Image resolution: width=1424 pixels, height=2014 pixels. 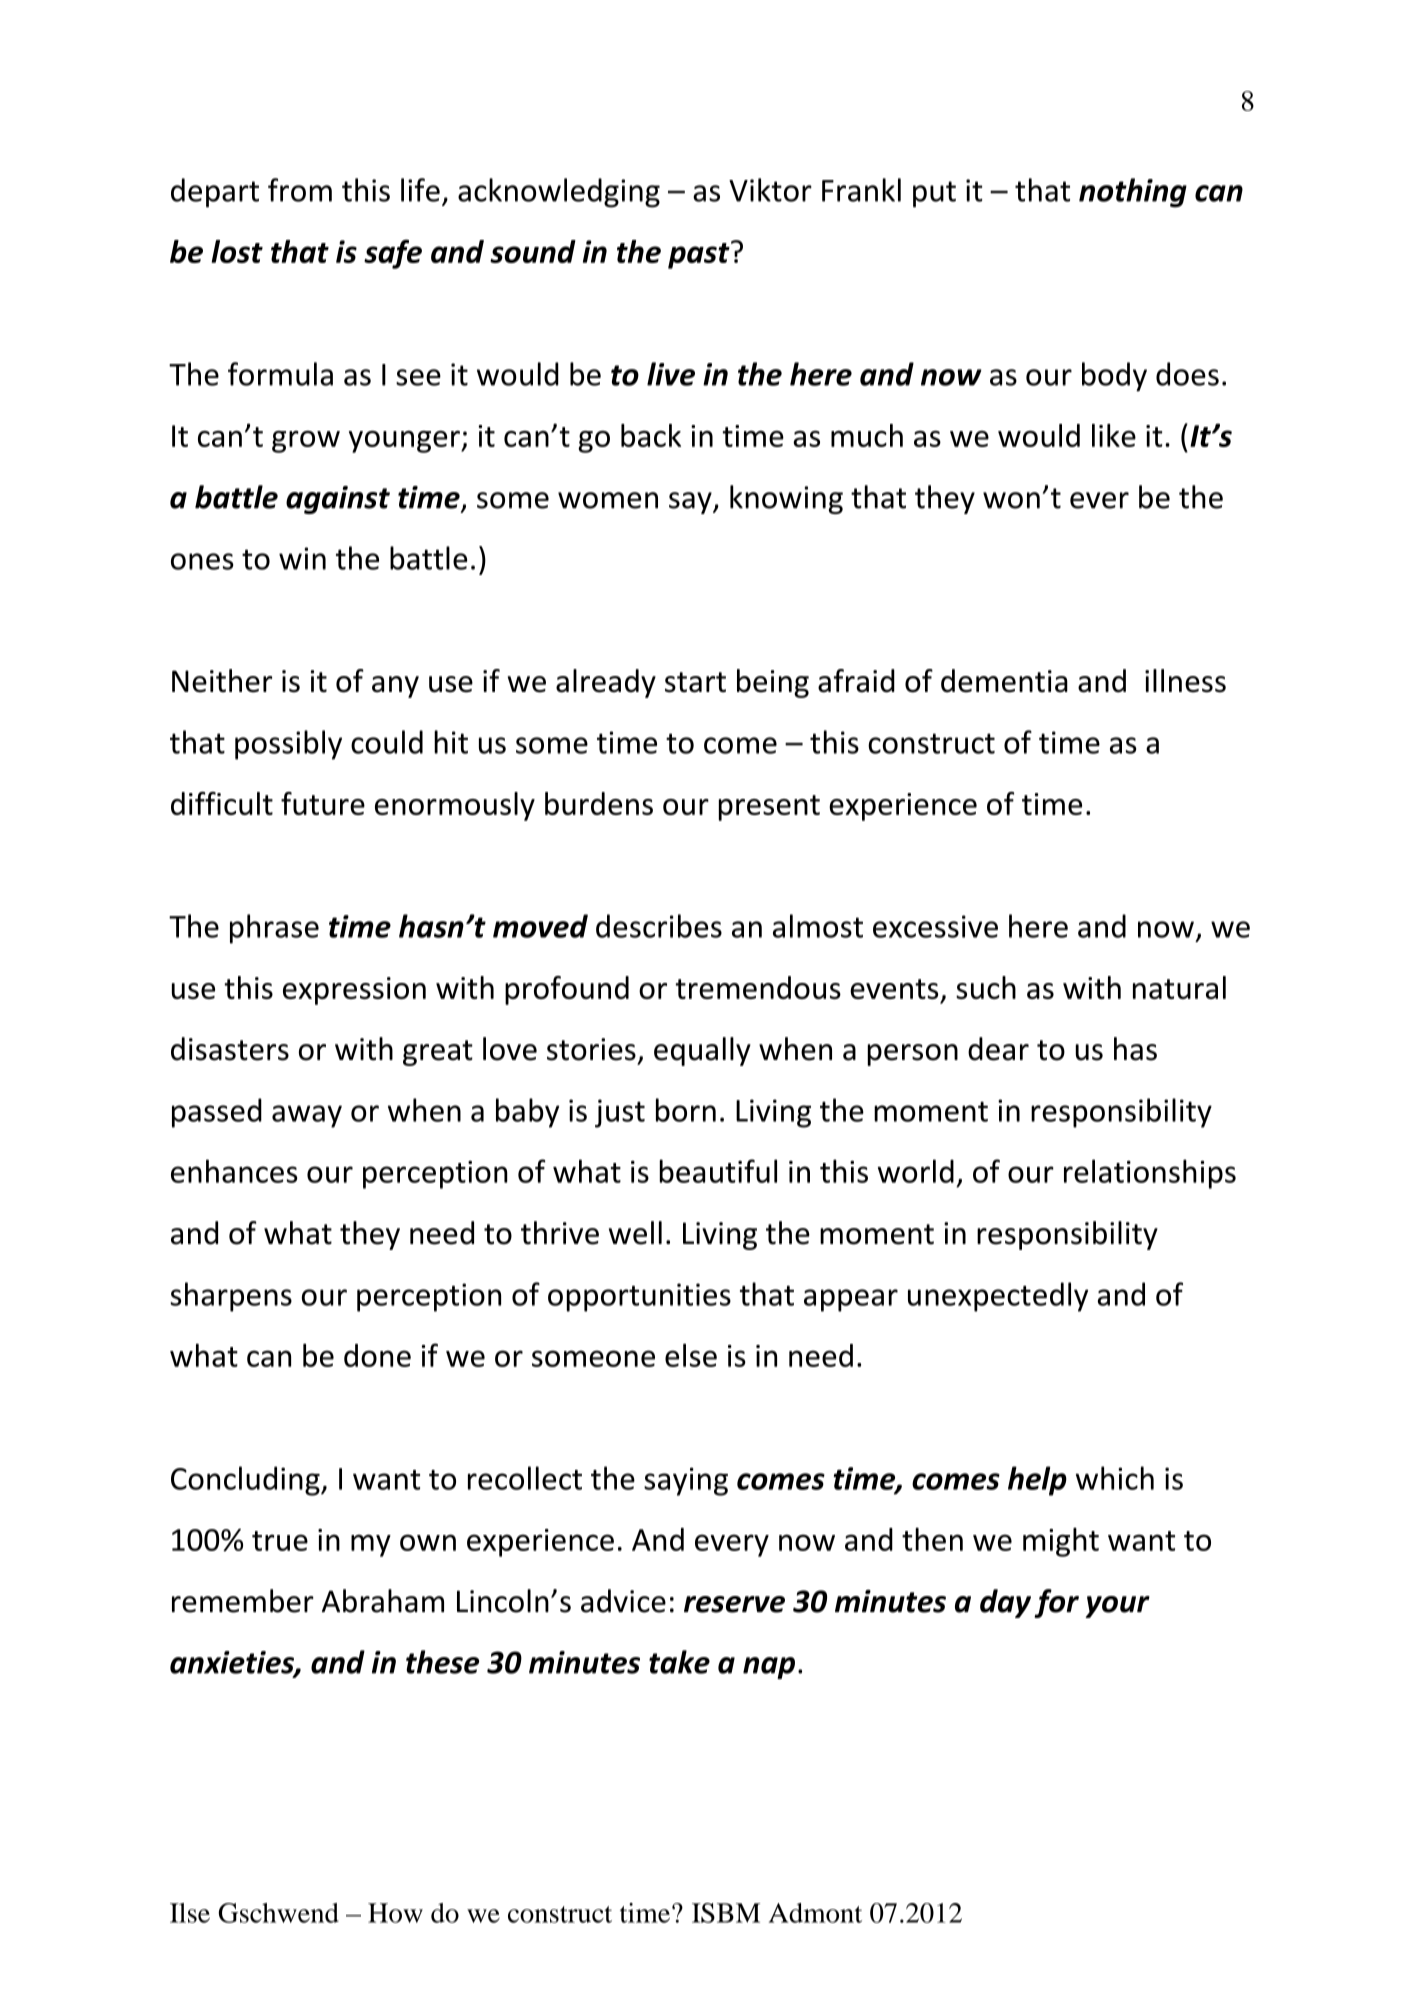 I want to click on unexpectedly, so click(x=998, y=1297).
